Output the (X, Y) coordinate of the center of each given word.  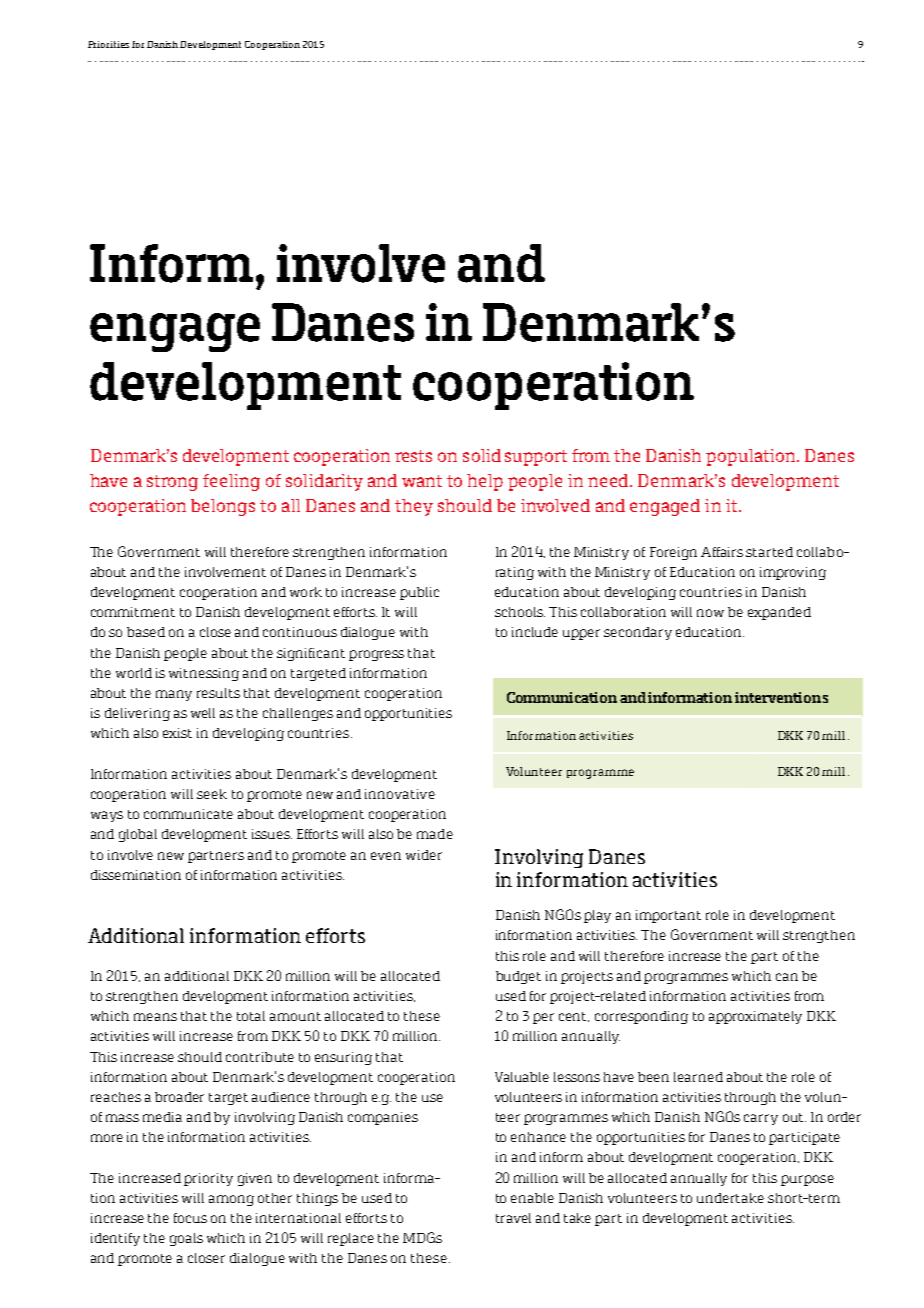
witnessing (204, 674)
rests (413, 456)
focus (190, 1218)
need (610, 480)
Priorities (108, 44)
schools (520, 612)
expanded (779, 613)
